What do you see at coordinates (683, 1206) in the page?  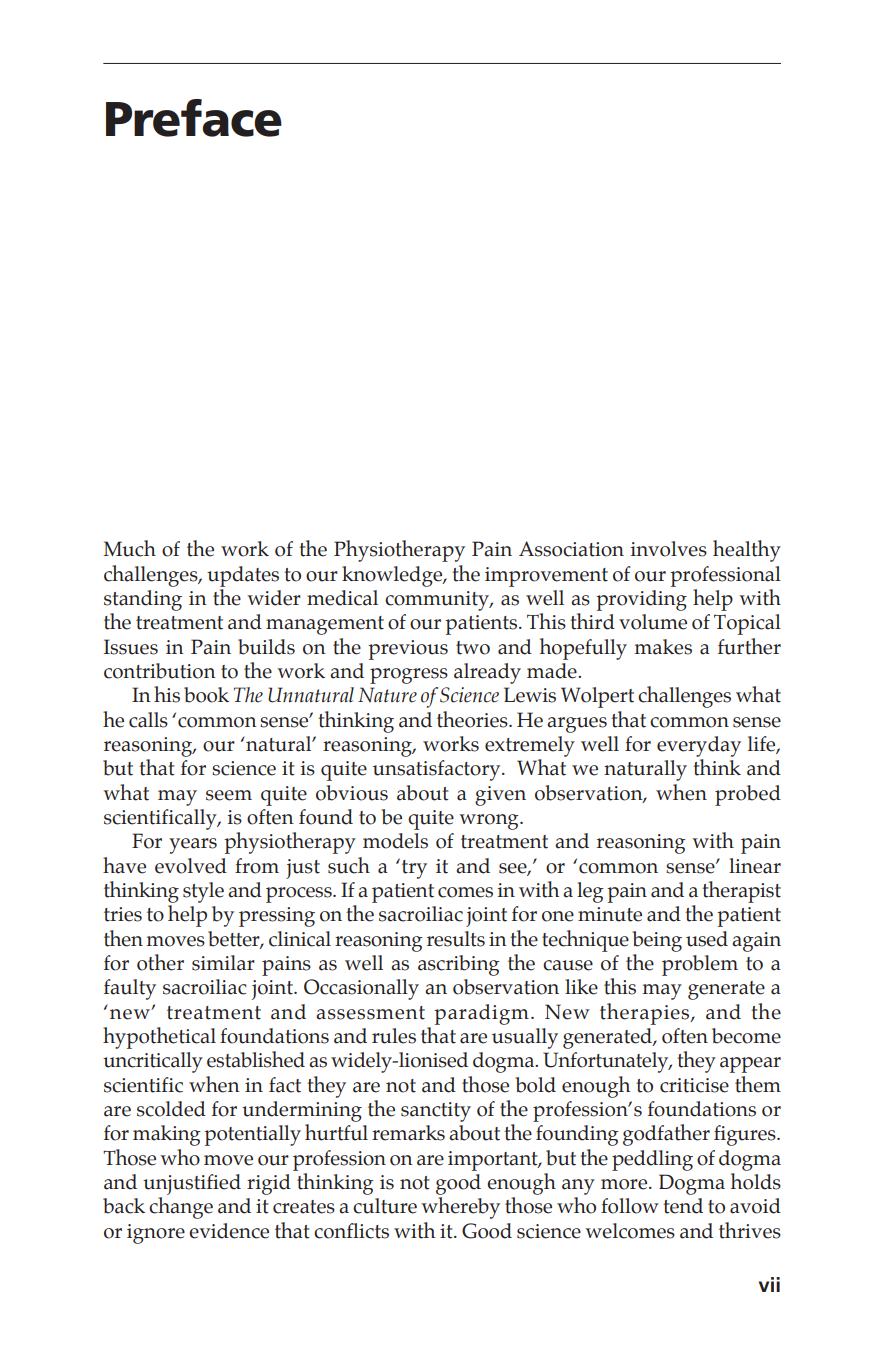 I see `tend` at bounding box center [683, 1206].
